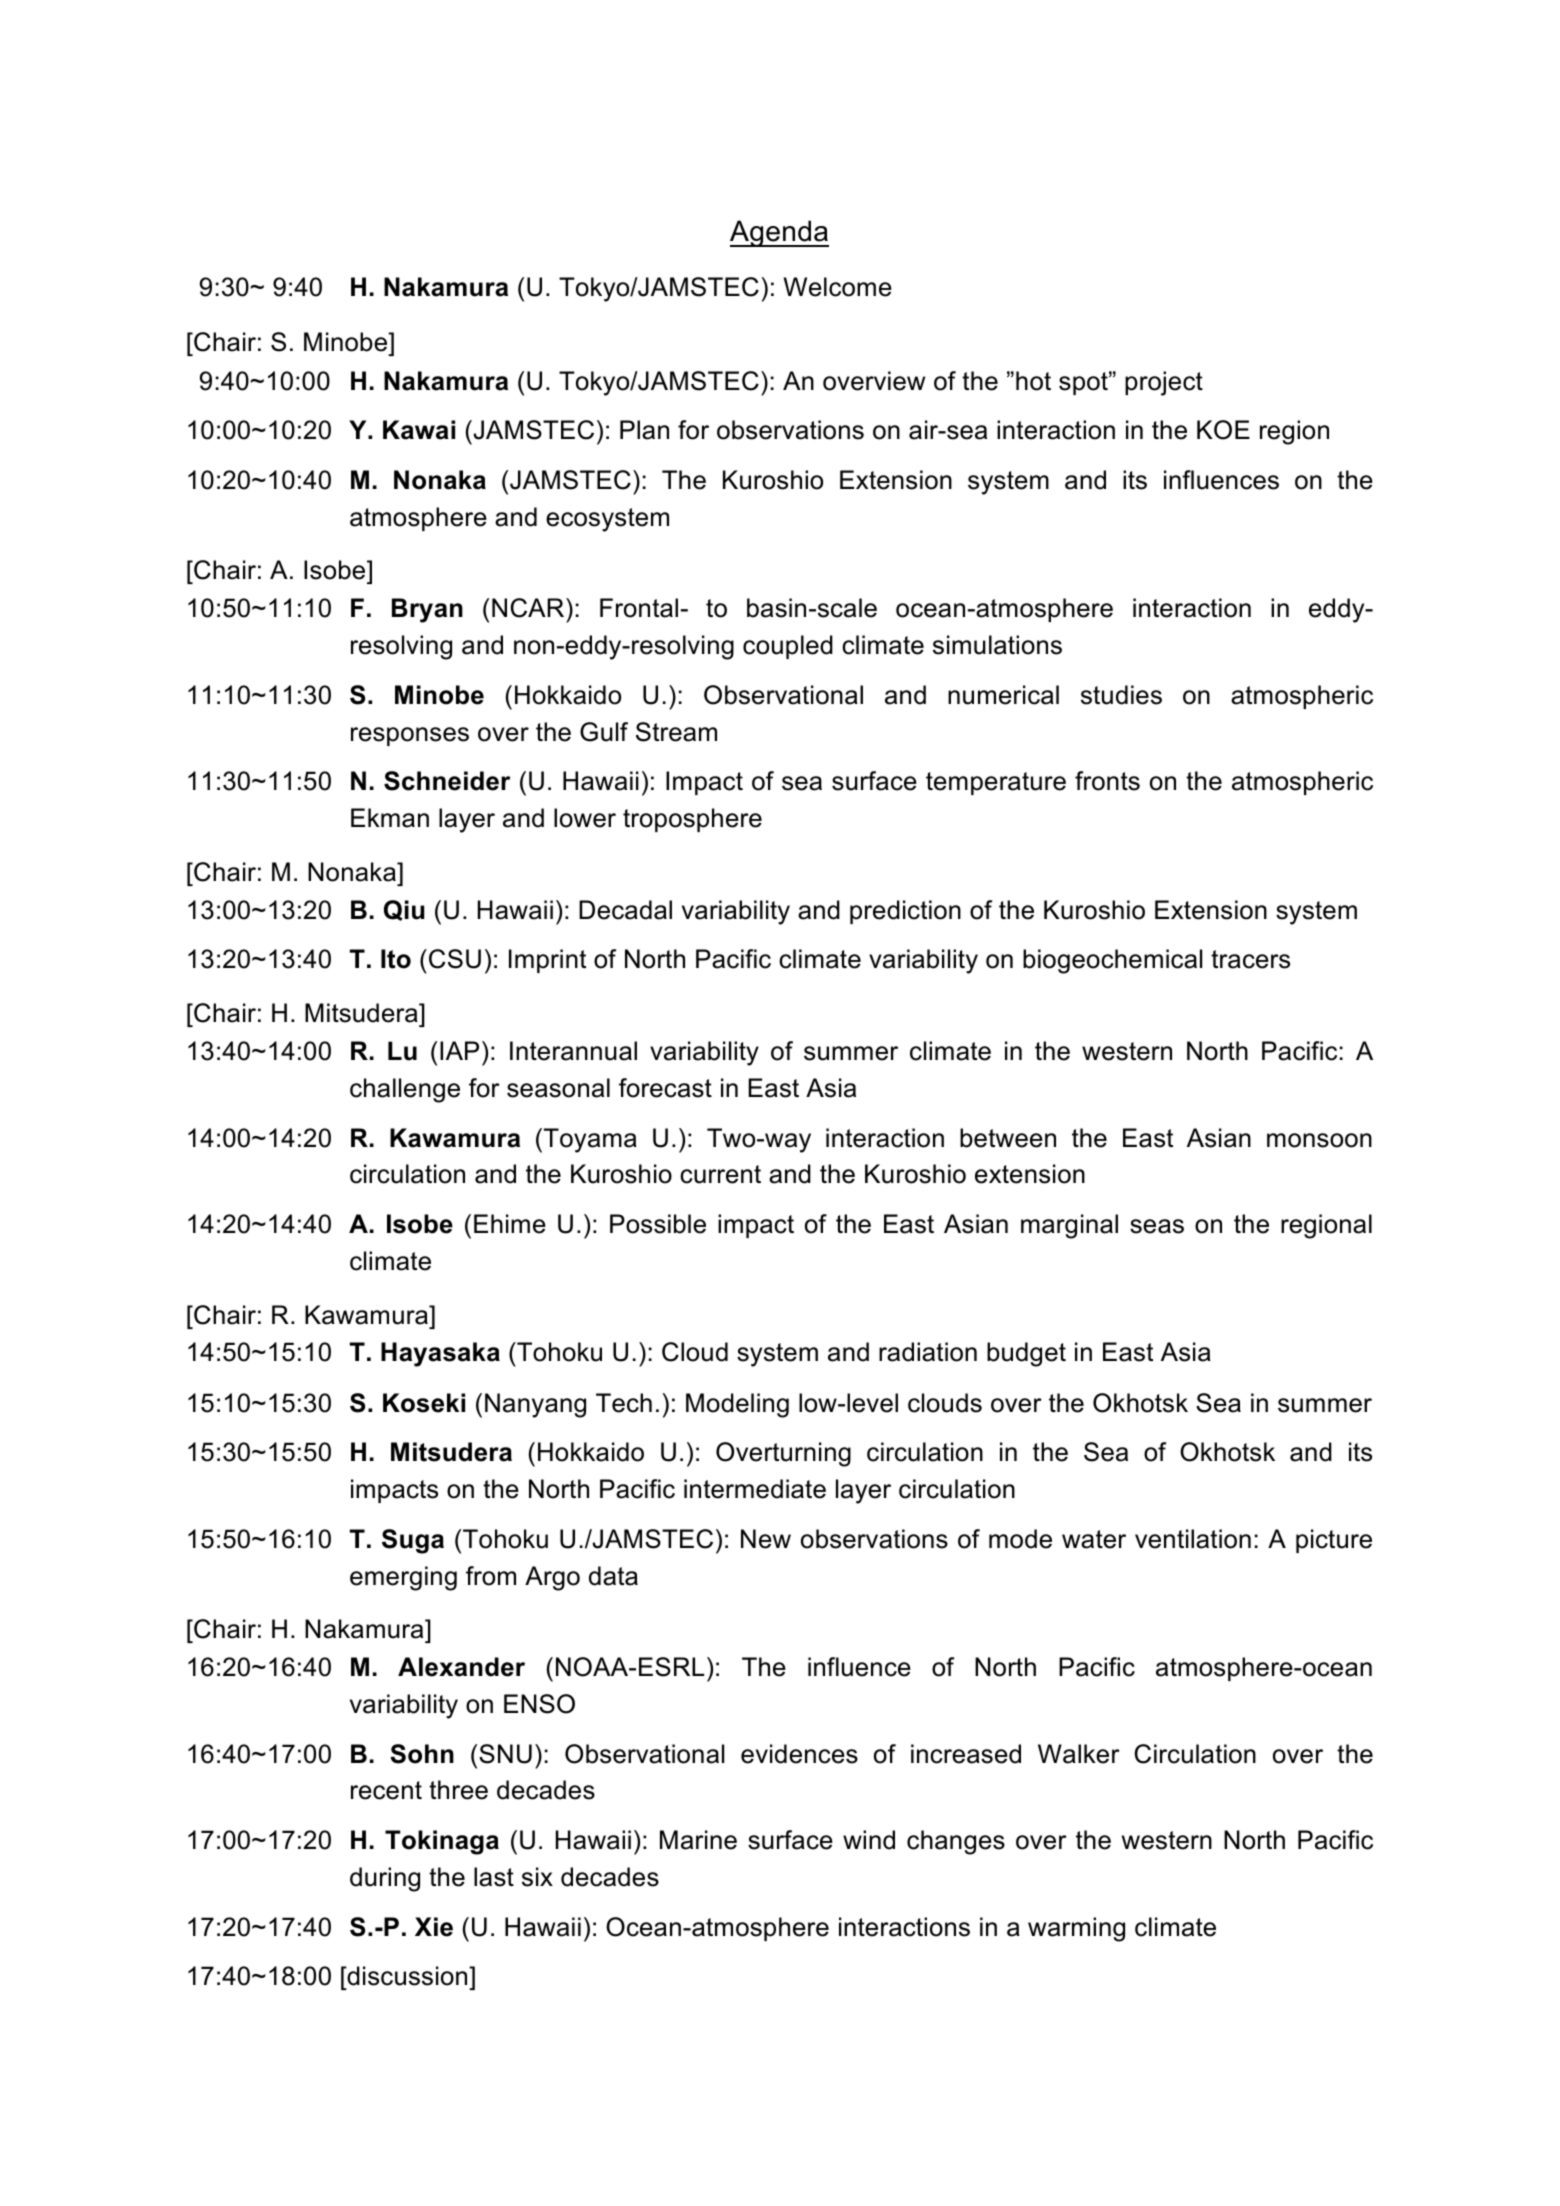 Image resolution: width=1560 pixels, height=2206 pixels. What do you see at coordinates (1076, 1929) in the document?
I see `warming` at bounding box center [1076, 1929].
